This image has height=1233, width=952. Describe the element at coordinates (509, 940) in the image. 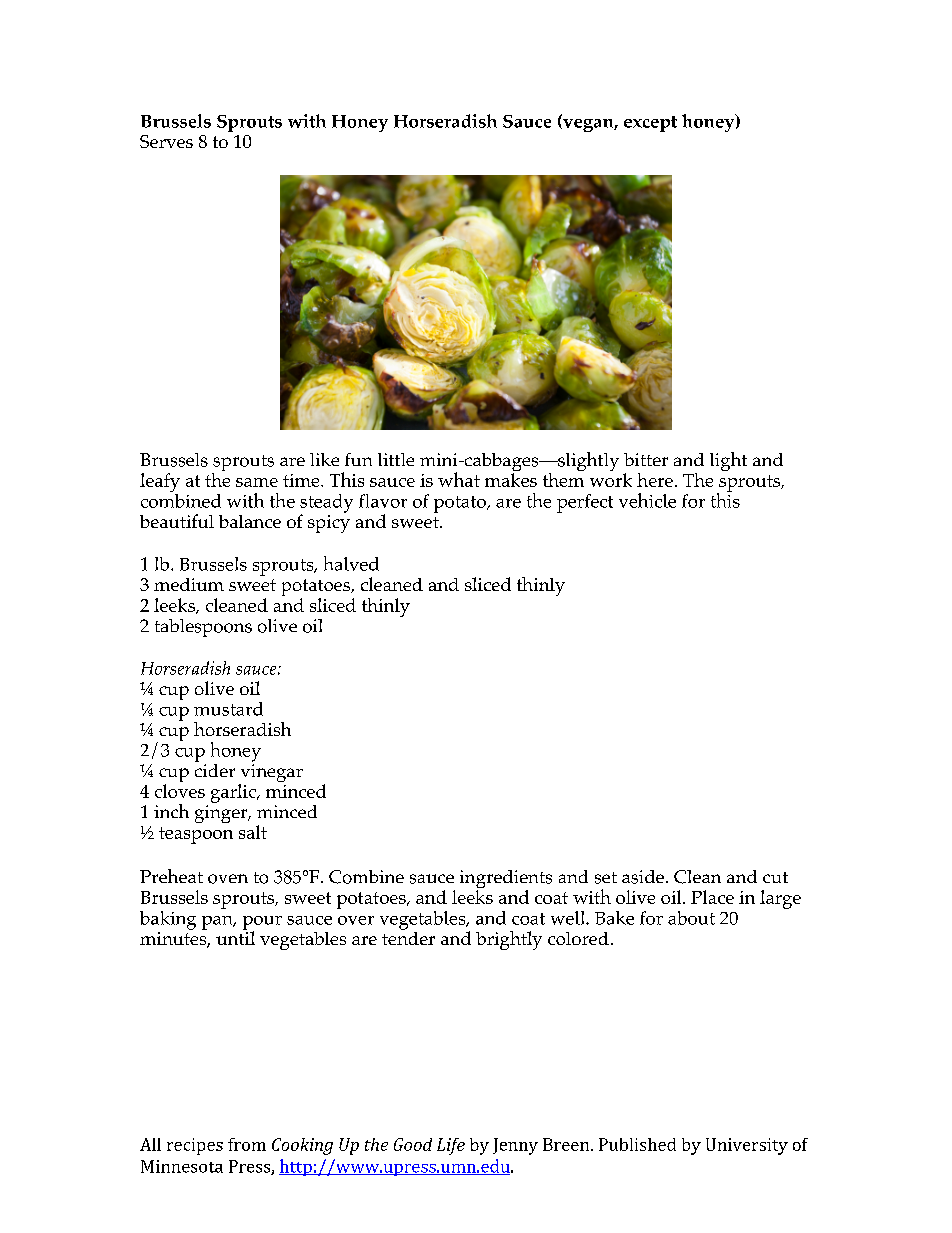

I see `brightly` at that location.
